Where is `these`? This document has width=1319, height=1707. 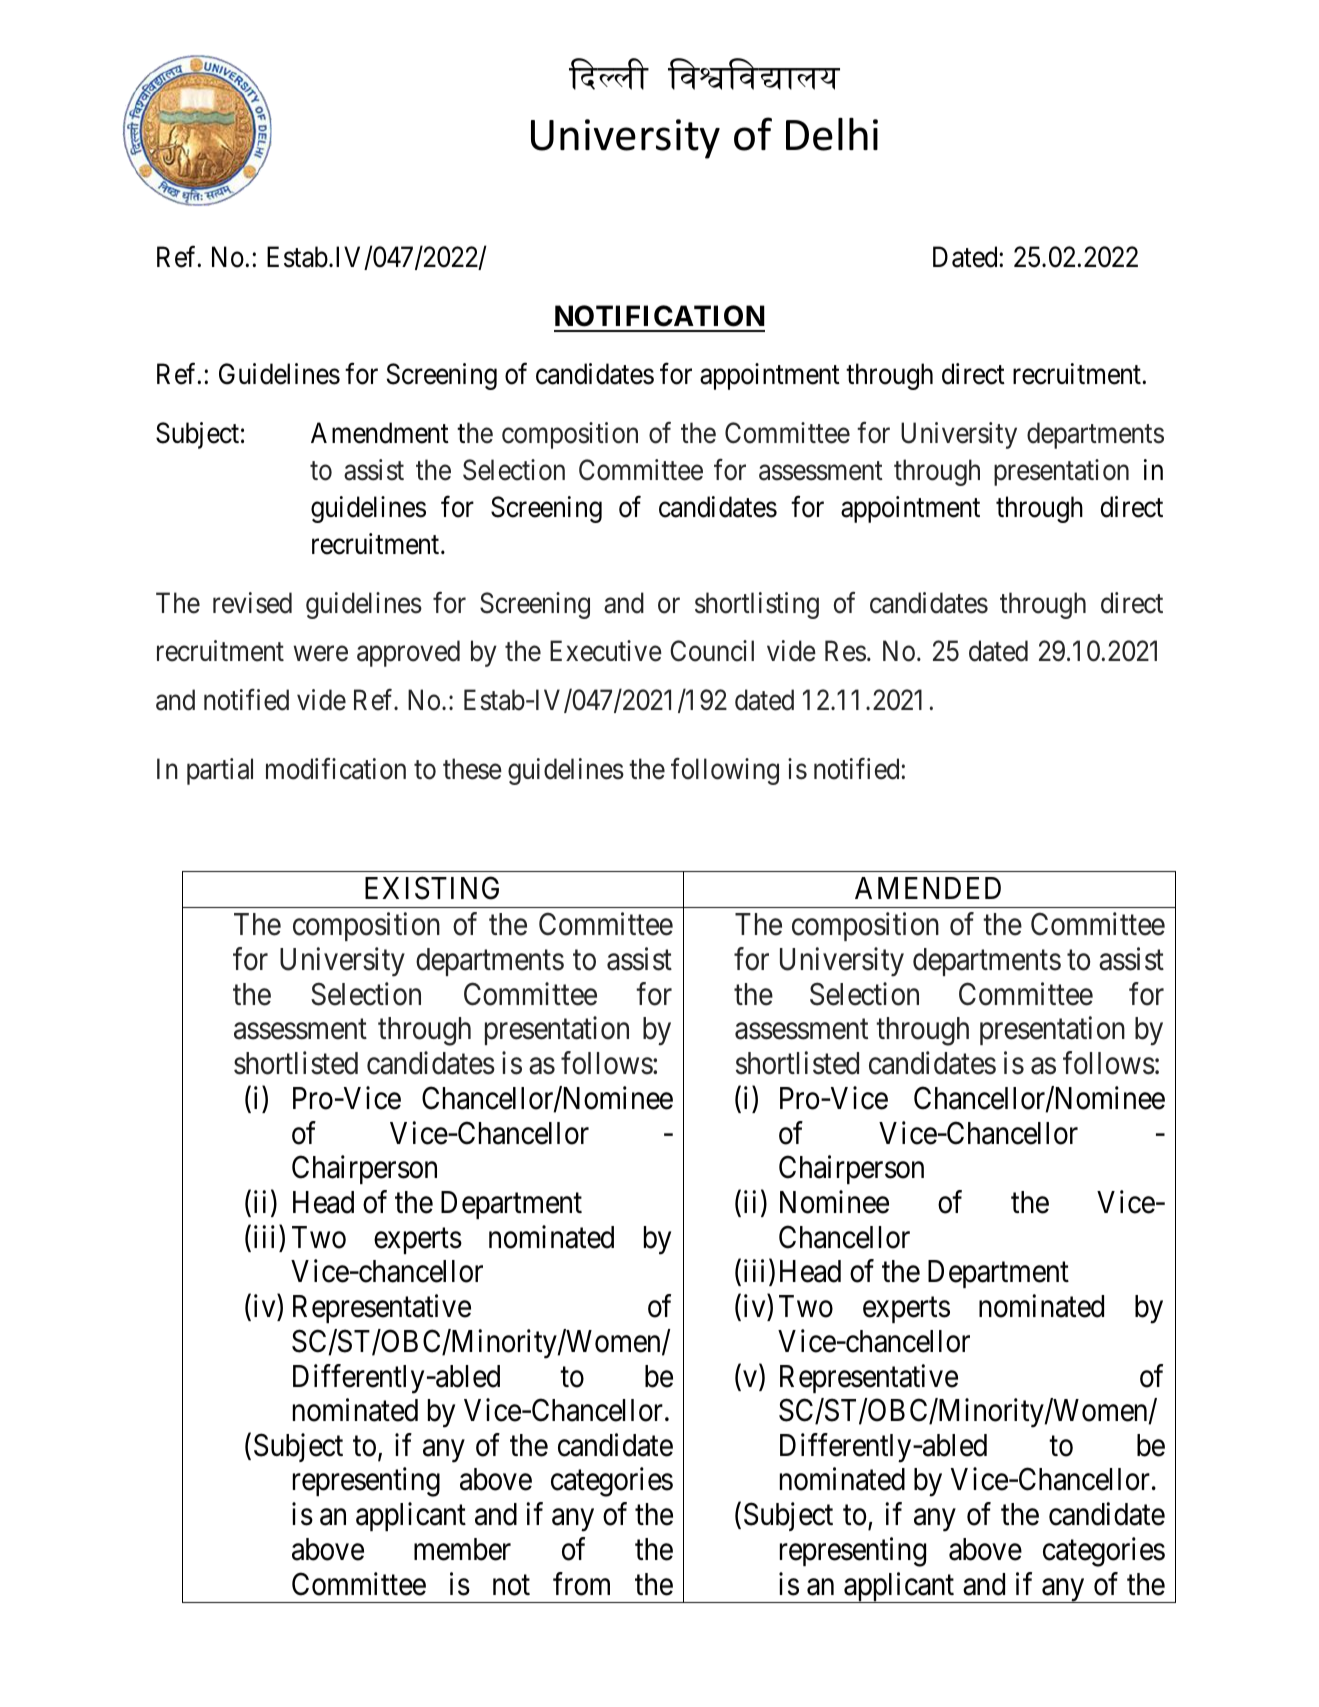 these is located at coordinates (472, 769).
